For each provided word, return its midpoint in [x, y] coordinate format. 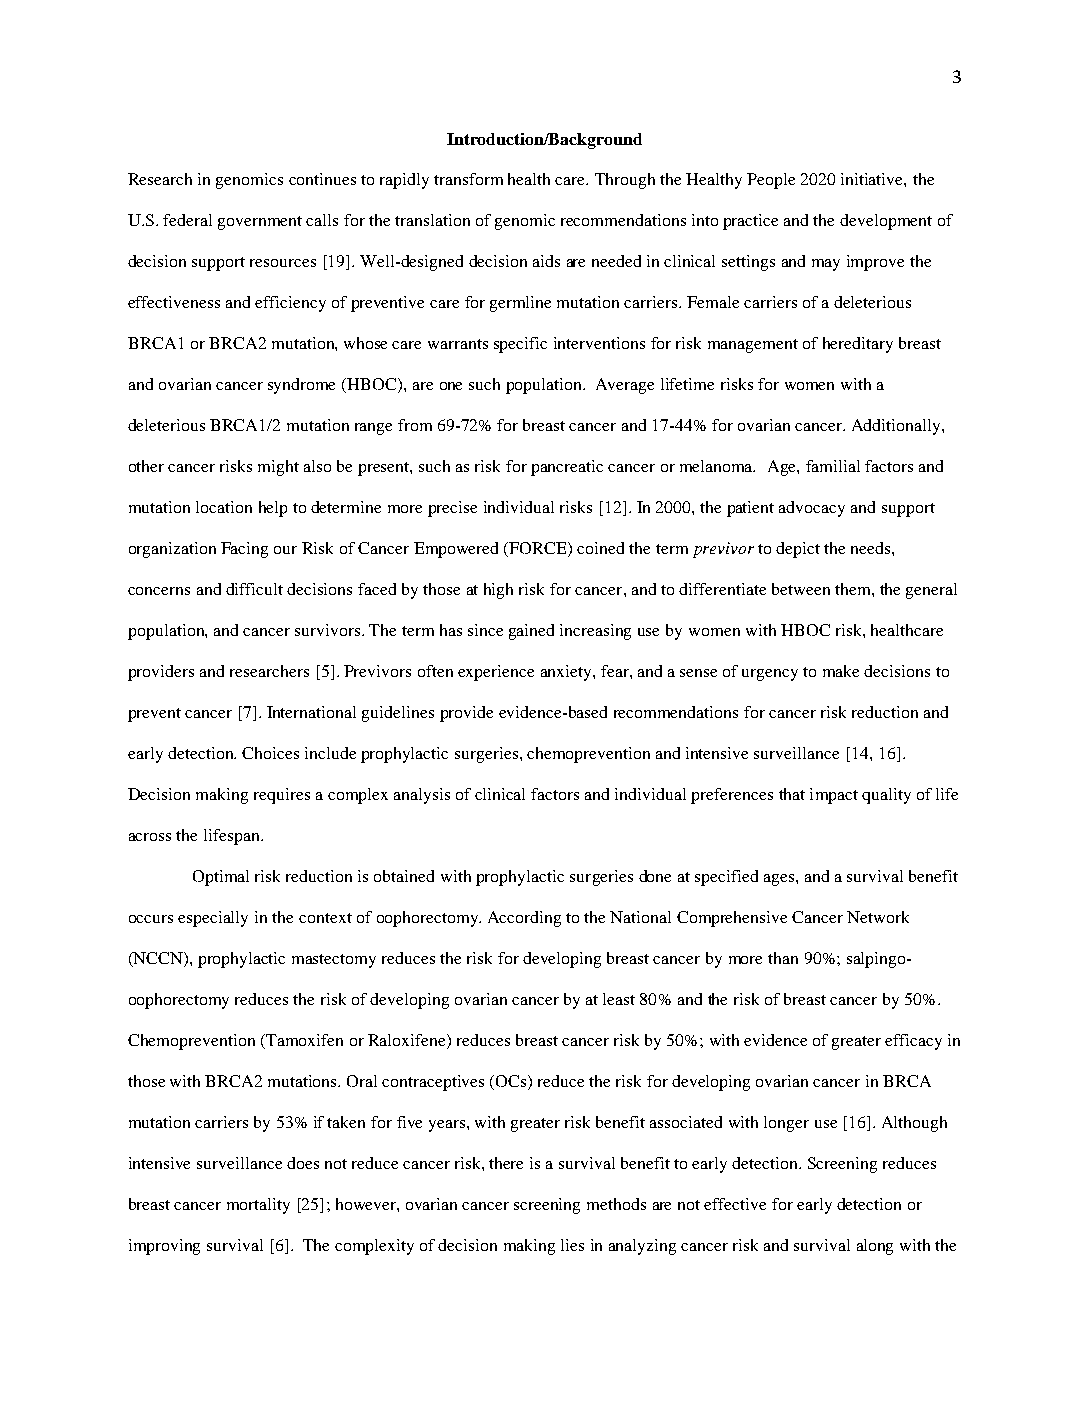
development [886, 222]
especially [213, 919]
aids [546, 261]
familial [833, 466]
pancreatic [567, 468]
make [841, 671]
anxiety [567, 673]
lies [572, 1245]
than [783, 958]
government [260, 223]
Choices [270, 753]
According [524, 919]
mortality [258, 1206]
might [278, 468]
